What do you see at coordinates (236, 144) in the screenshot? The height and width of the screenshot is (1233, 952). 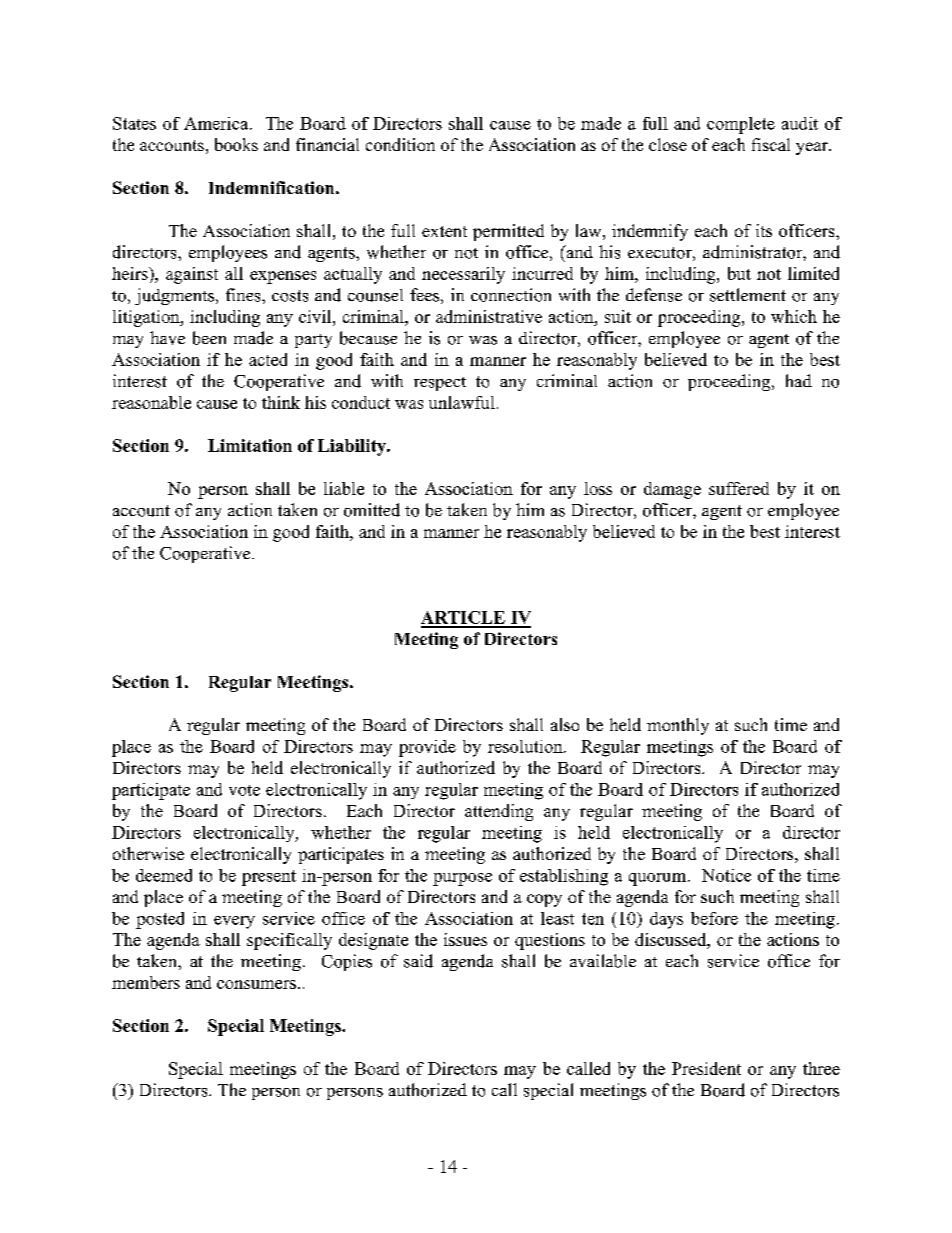 I see `books` at bounding box center [236, 144].
